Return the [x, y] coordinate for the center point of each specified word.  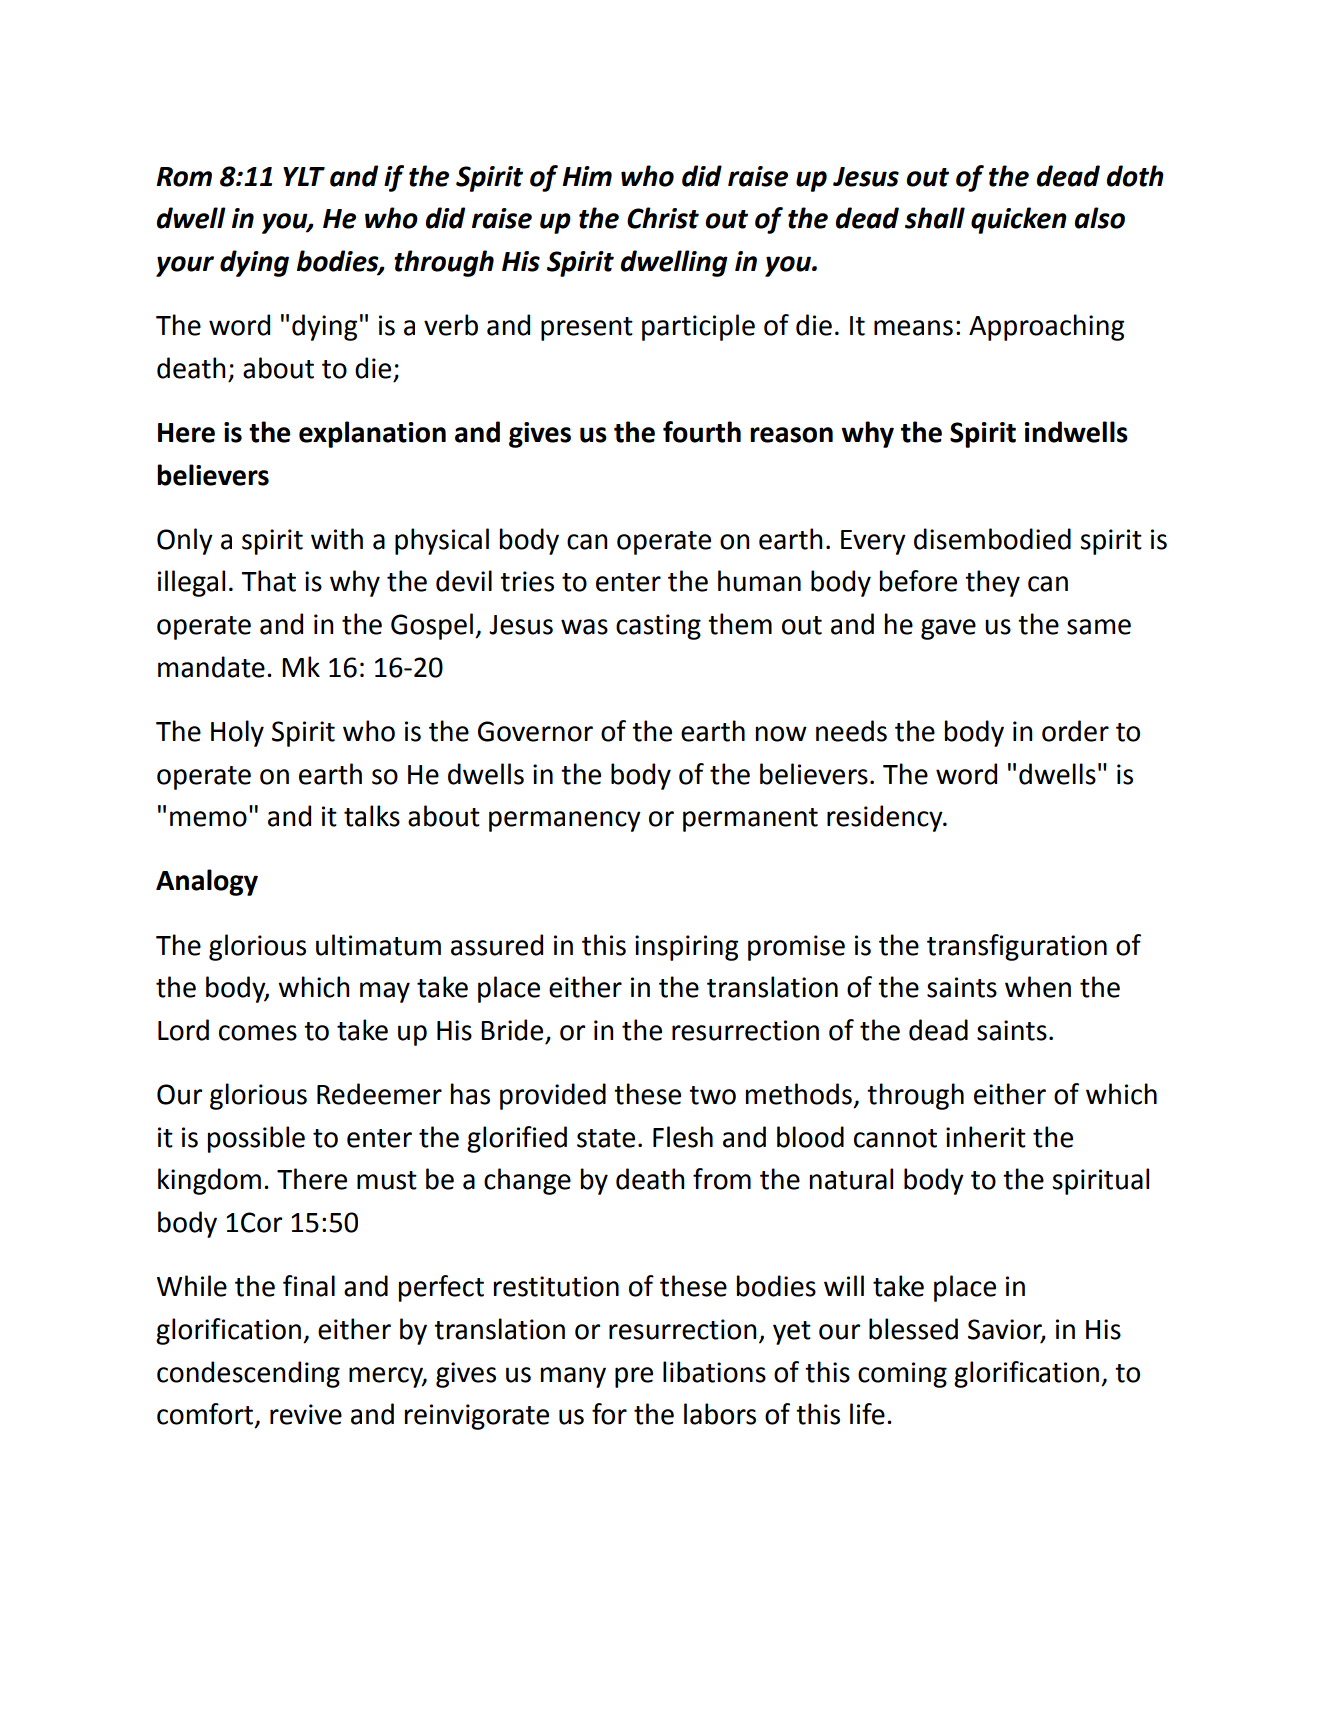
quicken [1019, 220]
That [268, 581]
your [185, 266]
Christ [663, 218]
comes [258, 1033]
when [1038, 987]
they [992, 583]
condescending [248, 1374]
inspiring [686, 948]
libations [714, 1372]
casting [658, 627]
